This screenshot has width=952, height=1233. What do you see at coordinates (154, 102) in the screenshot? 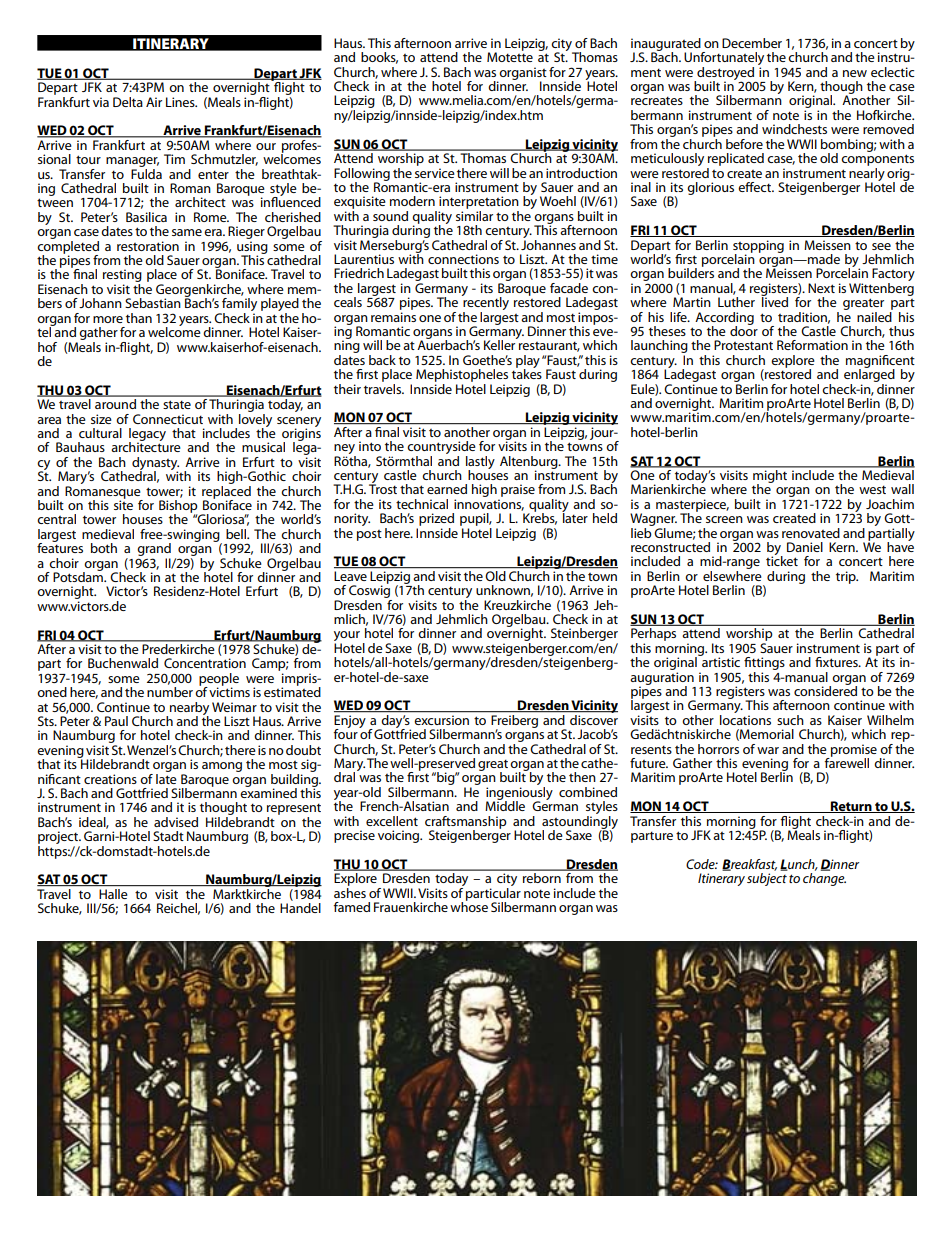
I see `Air` at bounding box center [154, 102].
